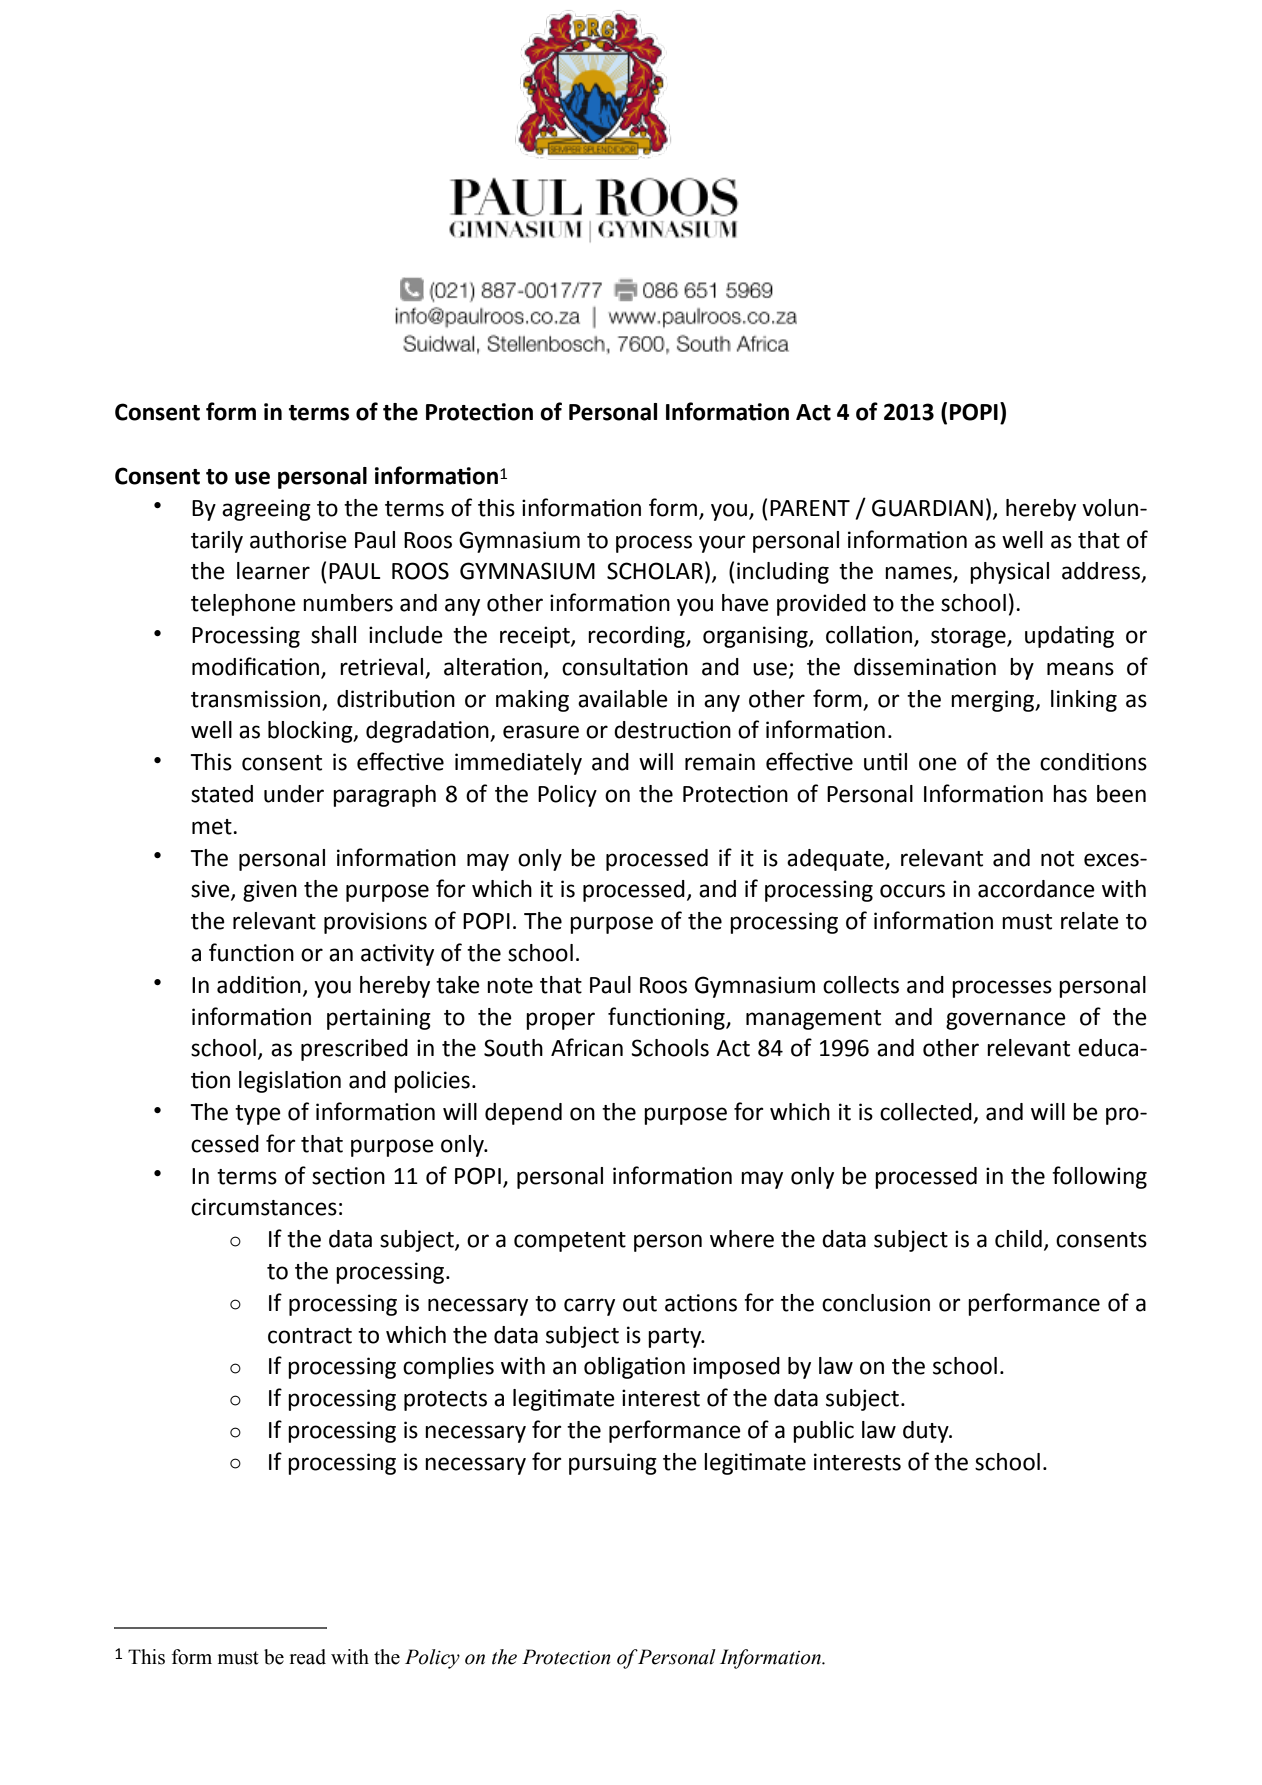 The image size is (1262, 1785). What do you see at coordinates (1009, 573) in the page?
I see `physical` at bounding box center [1009, 573].
